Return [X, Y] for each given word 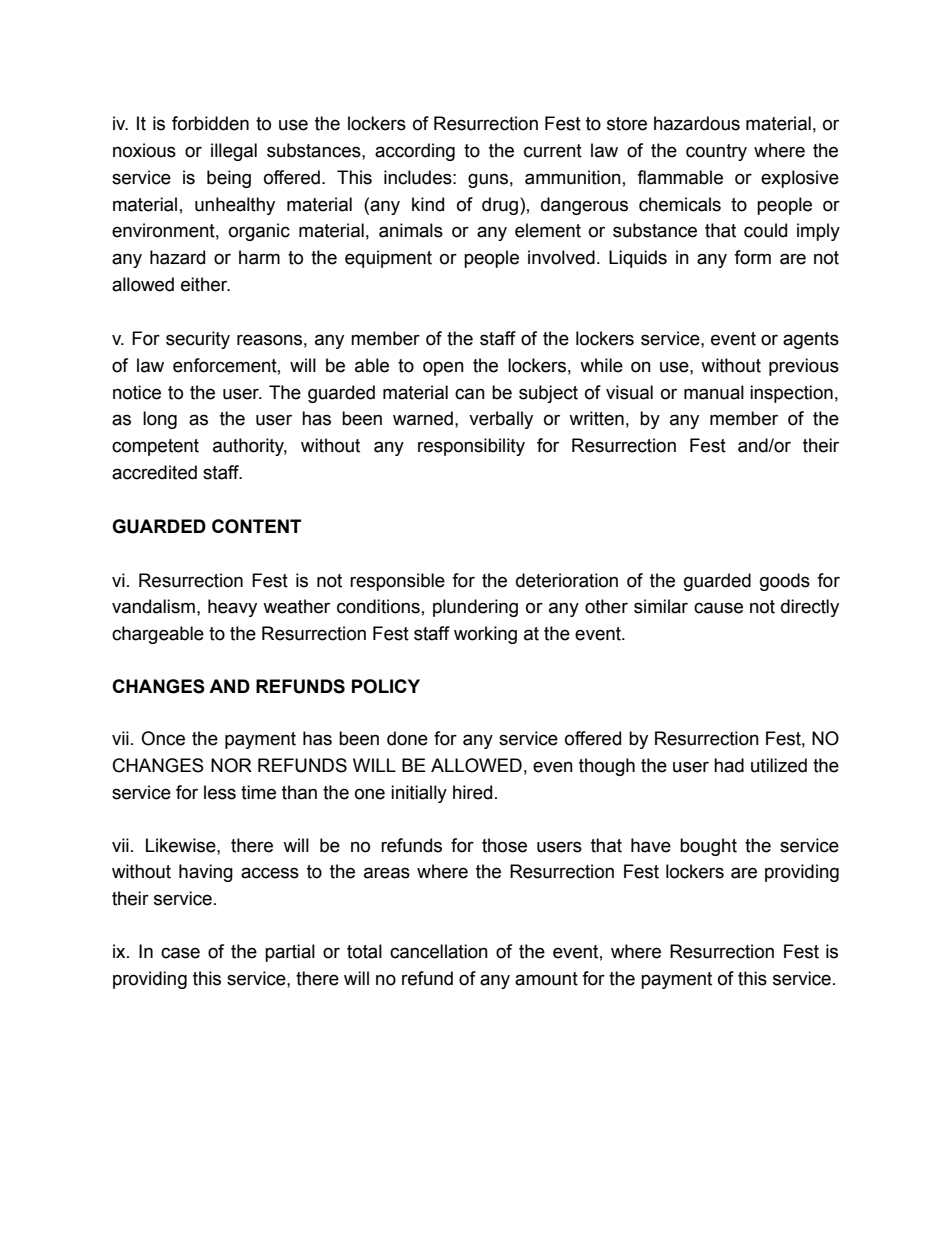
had [729, 765]
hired [472, 792]
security [198, 340]
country [716, 152]
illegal [234, 152]
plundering [475, 608]
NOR [231, 765]
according [415, 152]
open [443, 368]
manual [714, 392]
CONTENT [256, 526]
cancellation [439, 951]
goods [785, 582]
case [180, 953]
